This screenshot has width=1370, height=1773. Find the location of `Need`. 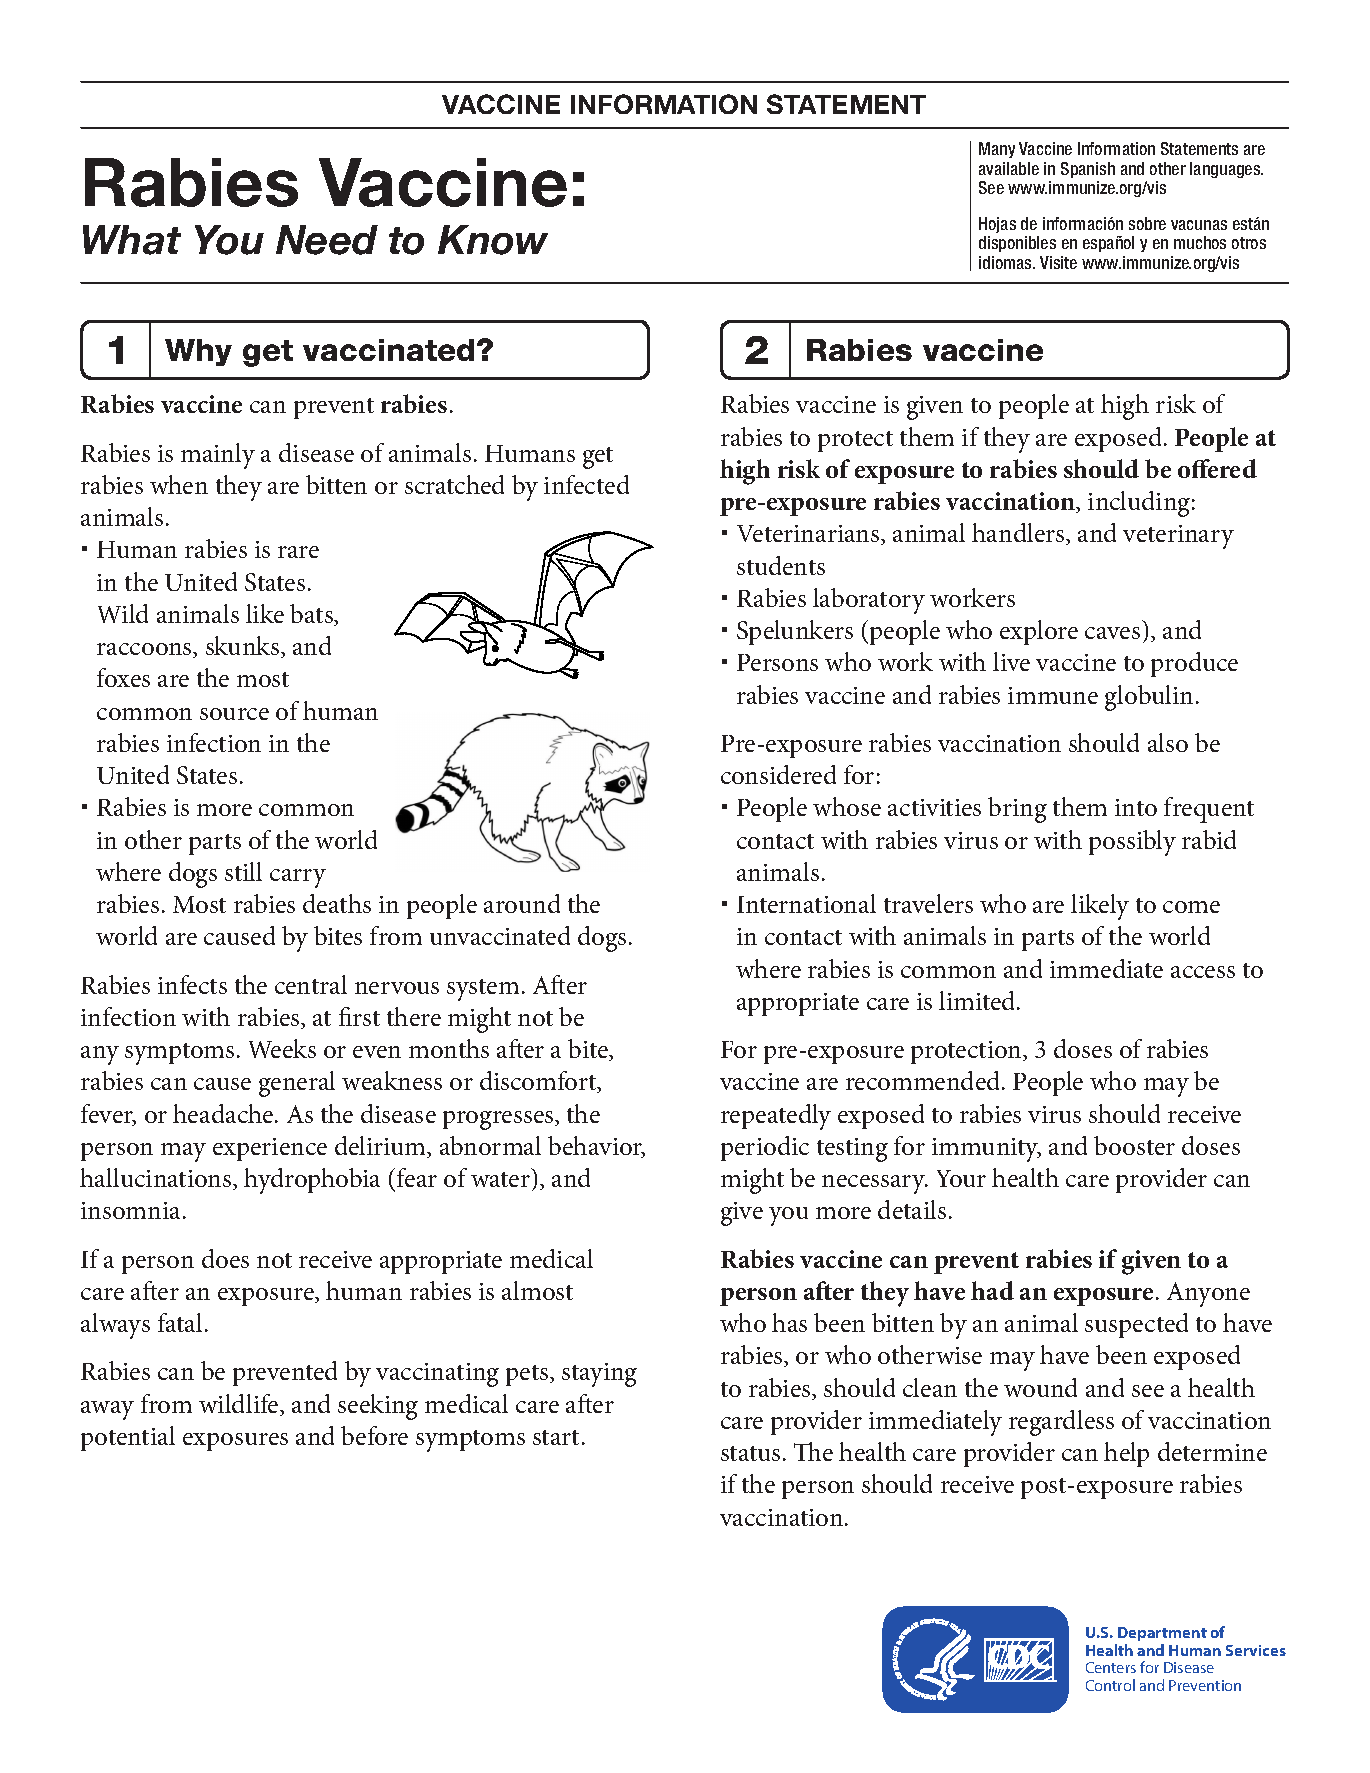

Need is located at coordinates (327, 240).
